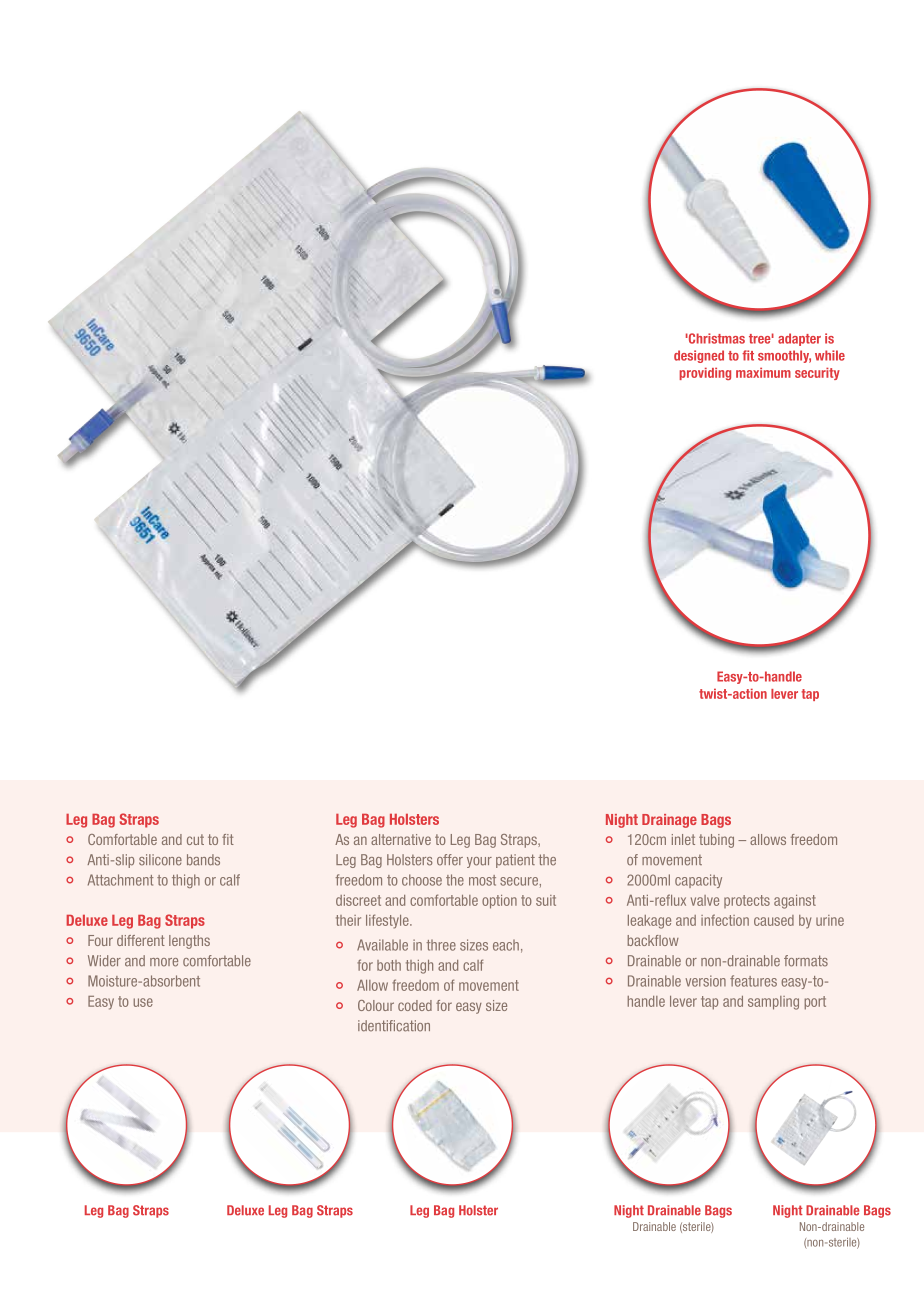 Image resolution: width=924 pixels, height=1308 pixels. What do you see at coordinates (705, 373) in the page?
I see `providing` at bounding box center [705, 373].
